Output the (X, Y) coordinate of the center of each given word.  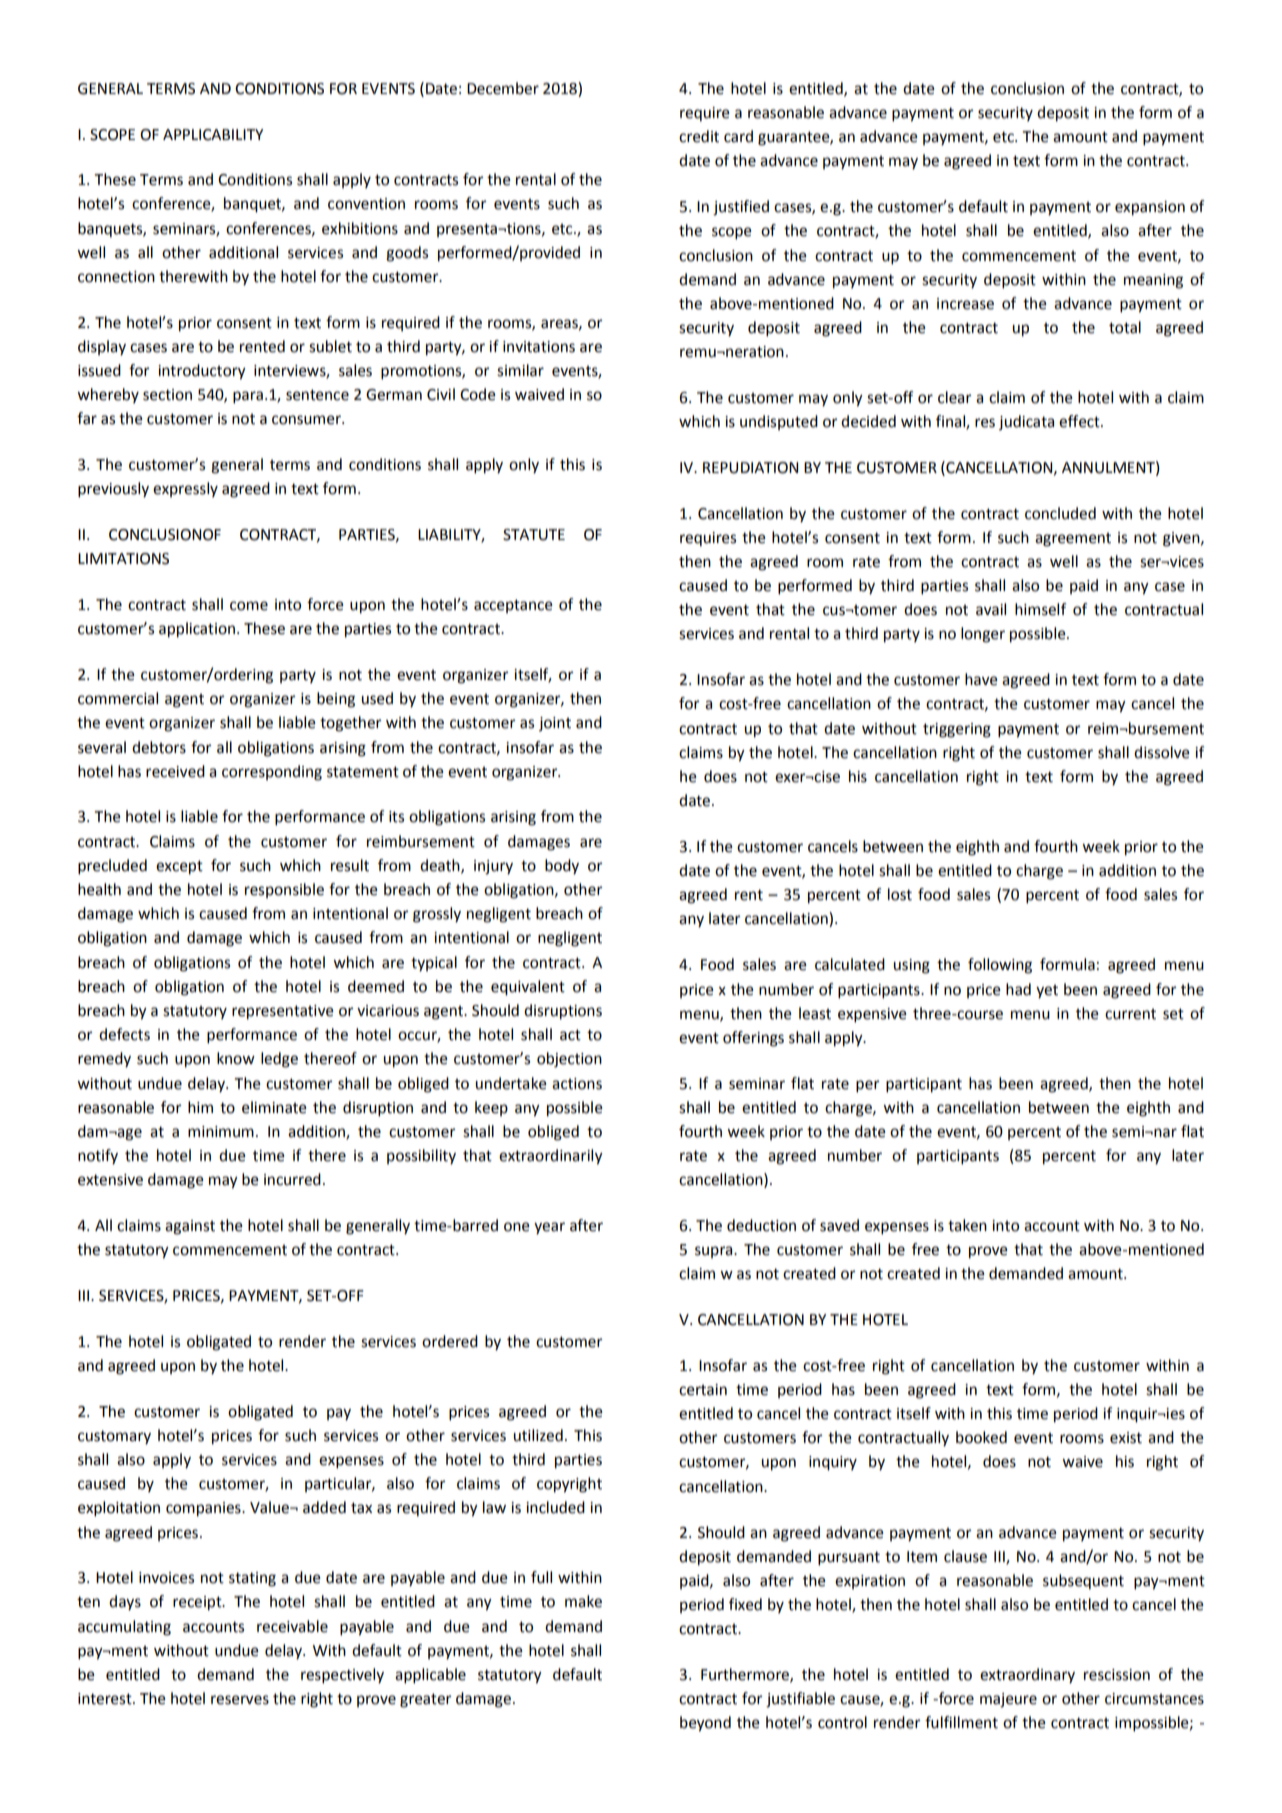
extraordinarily (551, 1157)
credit (699, 136)
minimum (221, 1132)
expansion (1150, 208)
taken (967, 1225)
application (197, 630)
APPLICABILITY (213, 135)
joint (555, 724)
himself (1040, 609)
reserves (240, 1700)
